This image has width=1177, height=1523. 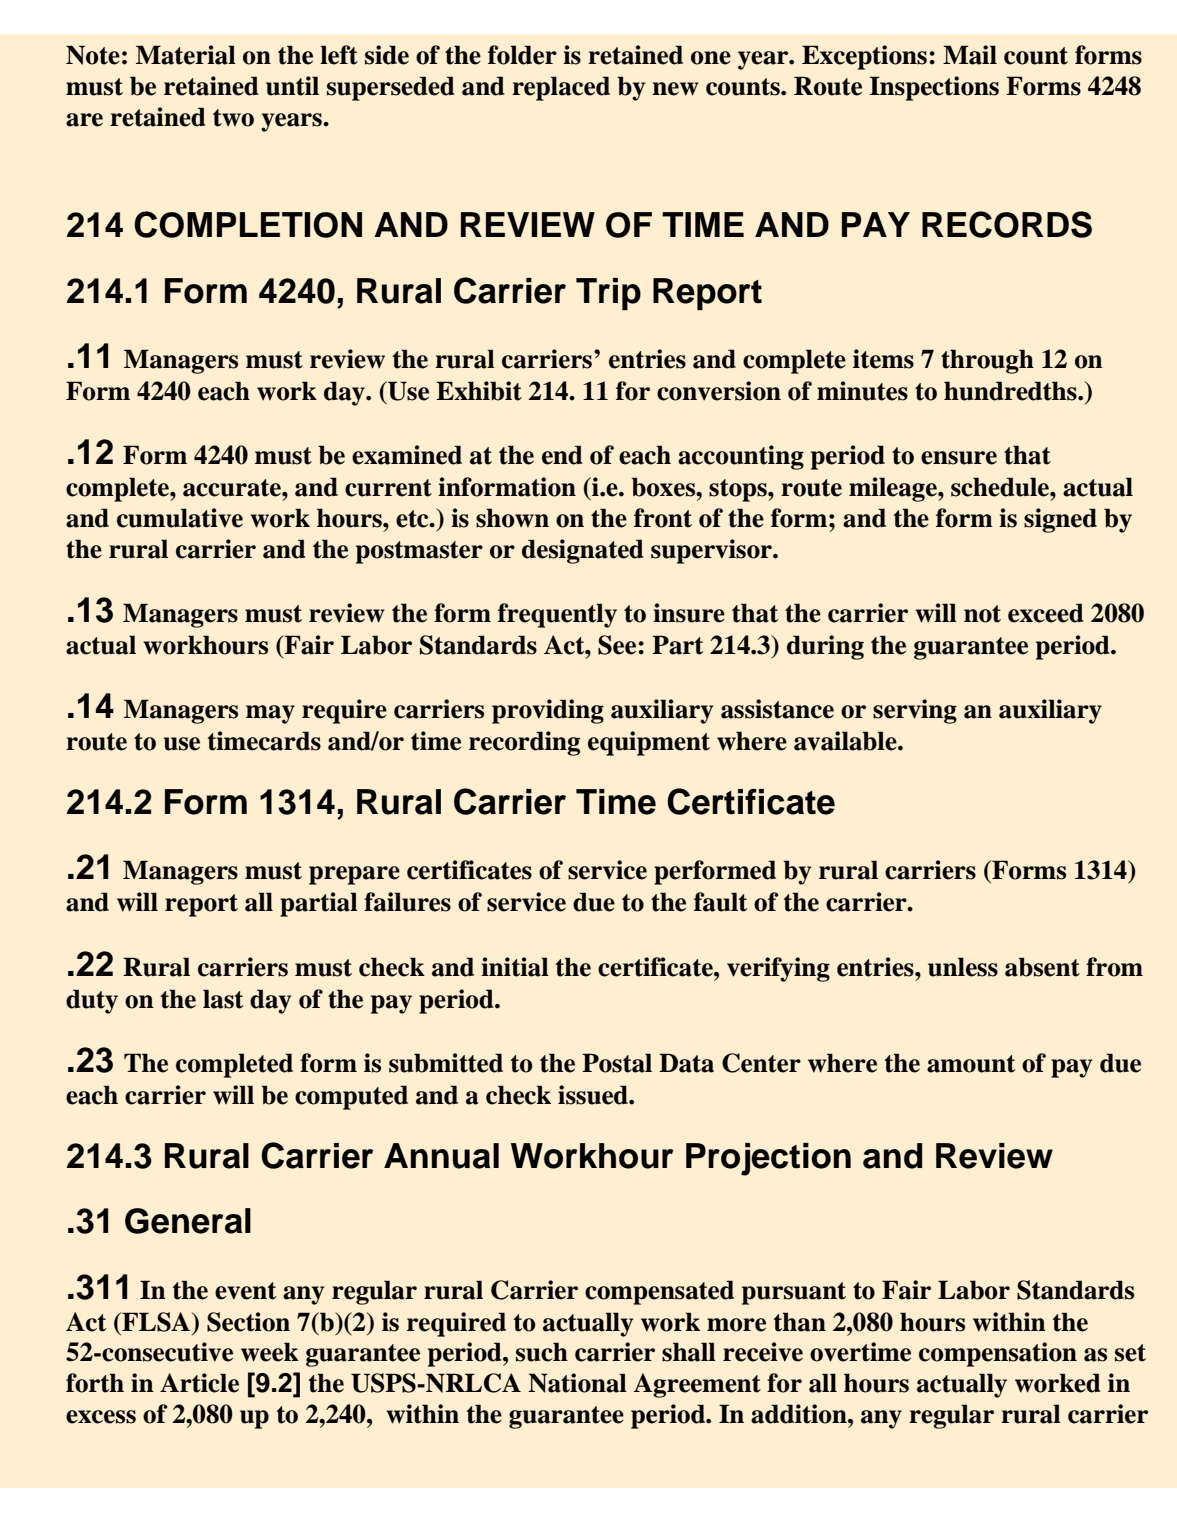 I want to click on cumulative, so click(x=180, y=518).
